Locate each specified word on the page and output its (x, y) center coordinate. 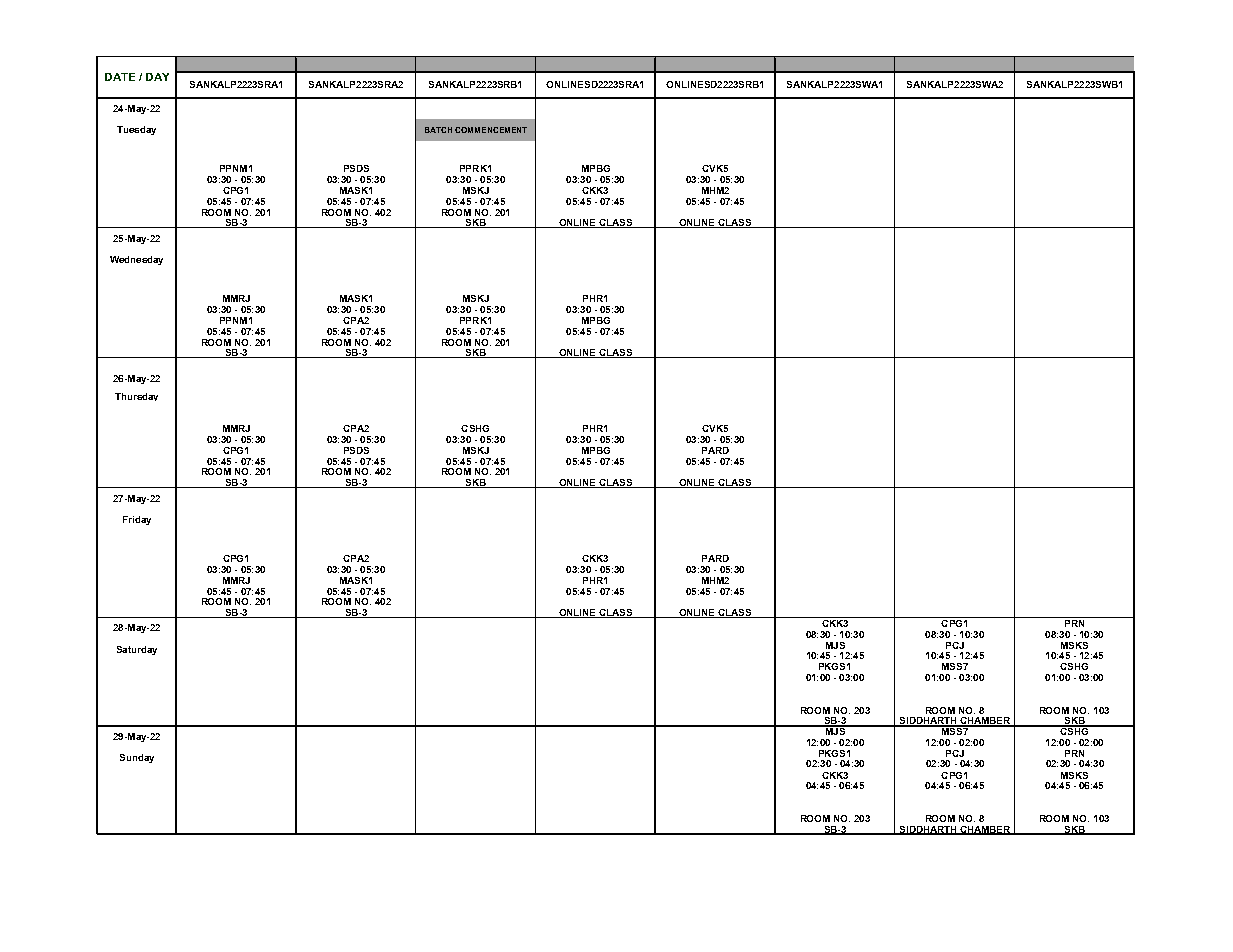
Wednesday (136, 260)
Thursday (136, 397)
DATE (120, 77)
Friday (137, 520)
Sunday (137, 758)
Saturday (137, 650)
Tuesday (136, 130)
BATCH (438, 130)
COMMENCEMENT (491, 130)
